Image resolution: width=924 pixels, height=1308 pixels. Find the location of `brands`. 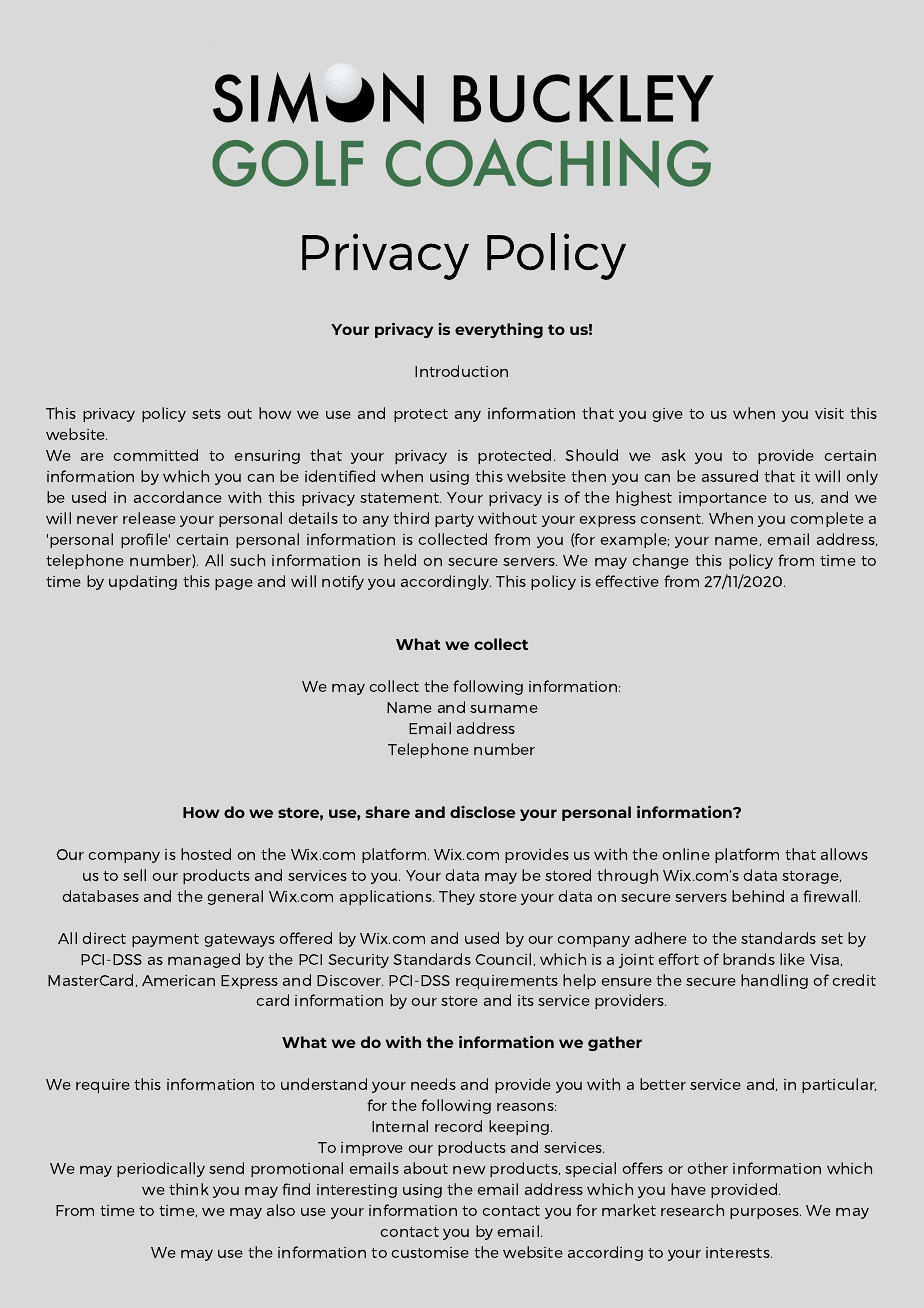

brands is located at coordinates (749, 959).
